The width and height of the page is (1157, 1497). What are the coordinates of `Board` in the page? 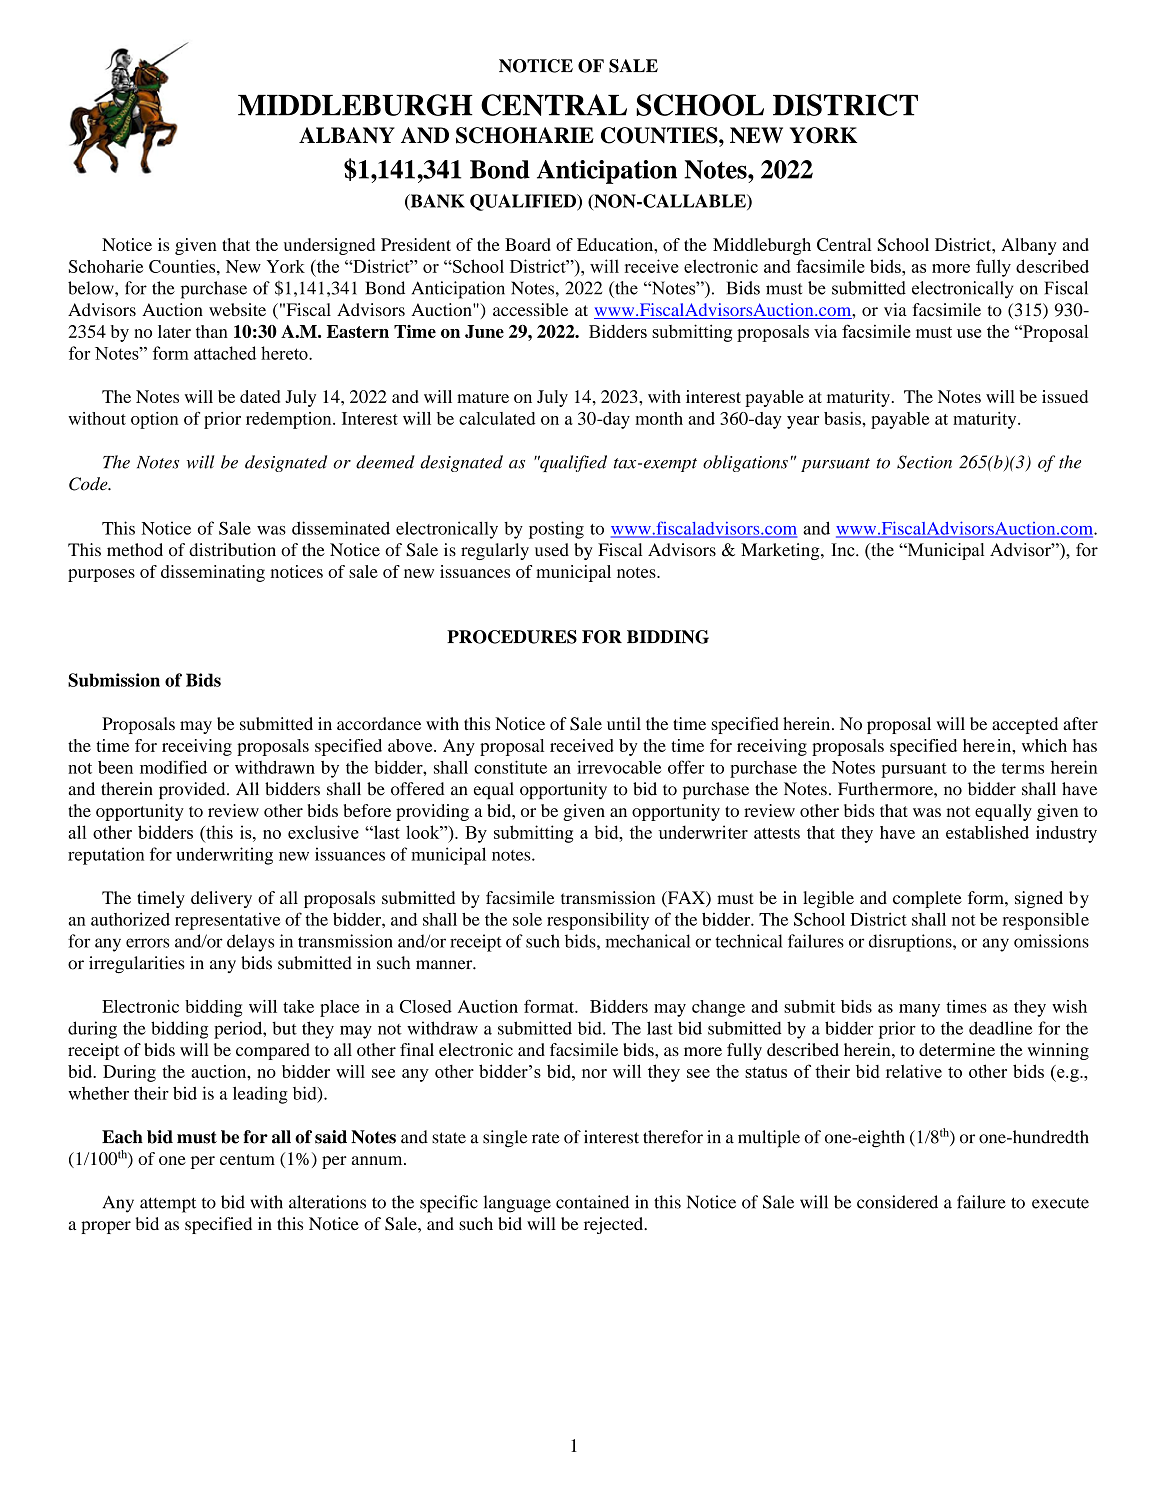 It's located at (528, 244).
